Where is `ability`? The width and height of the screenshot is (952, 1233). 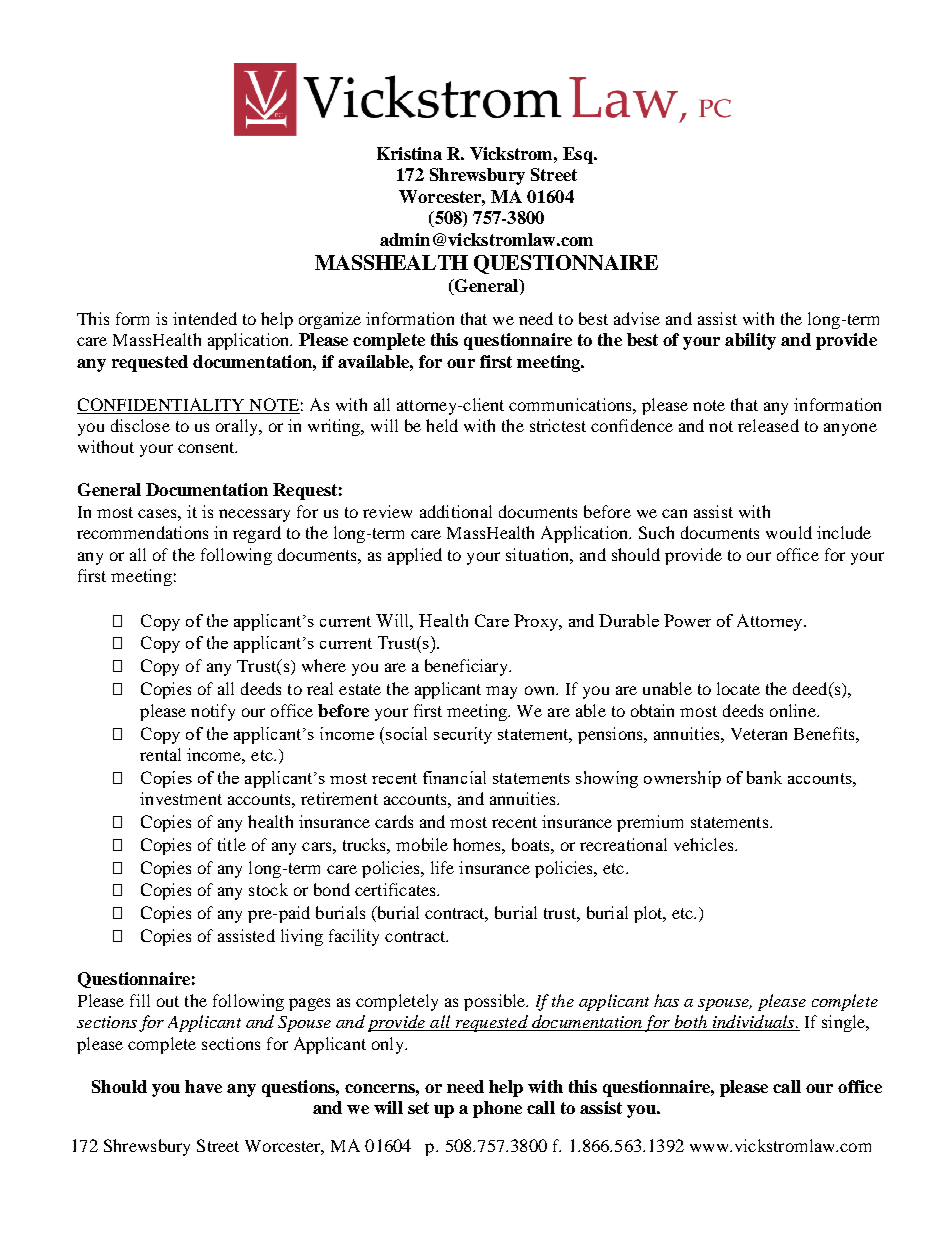
ability is located at coordinates (750, 341).
